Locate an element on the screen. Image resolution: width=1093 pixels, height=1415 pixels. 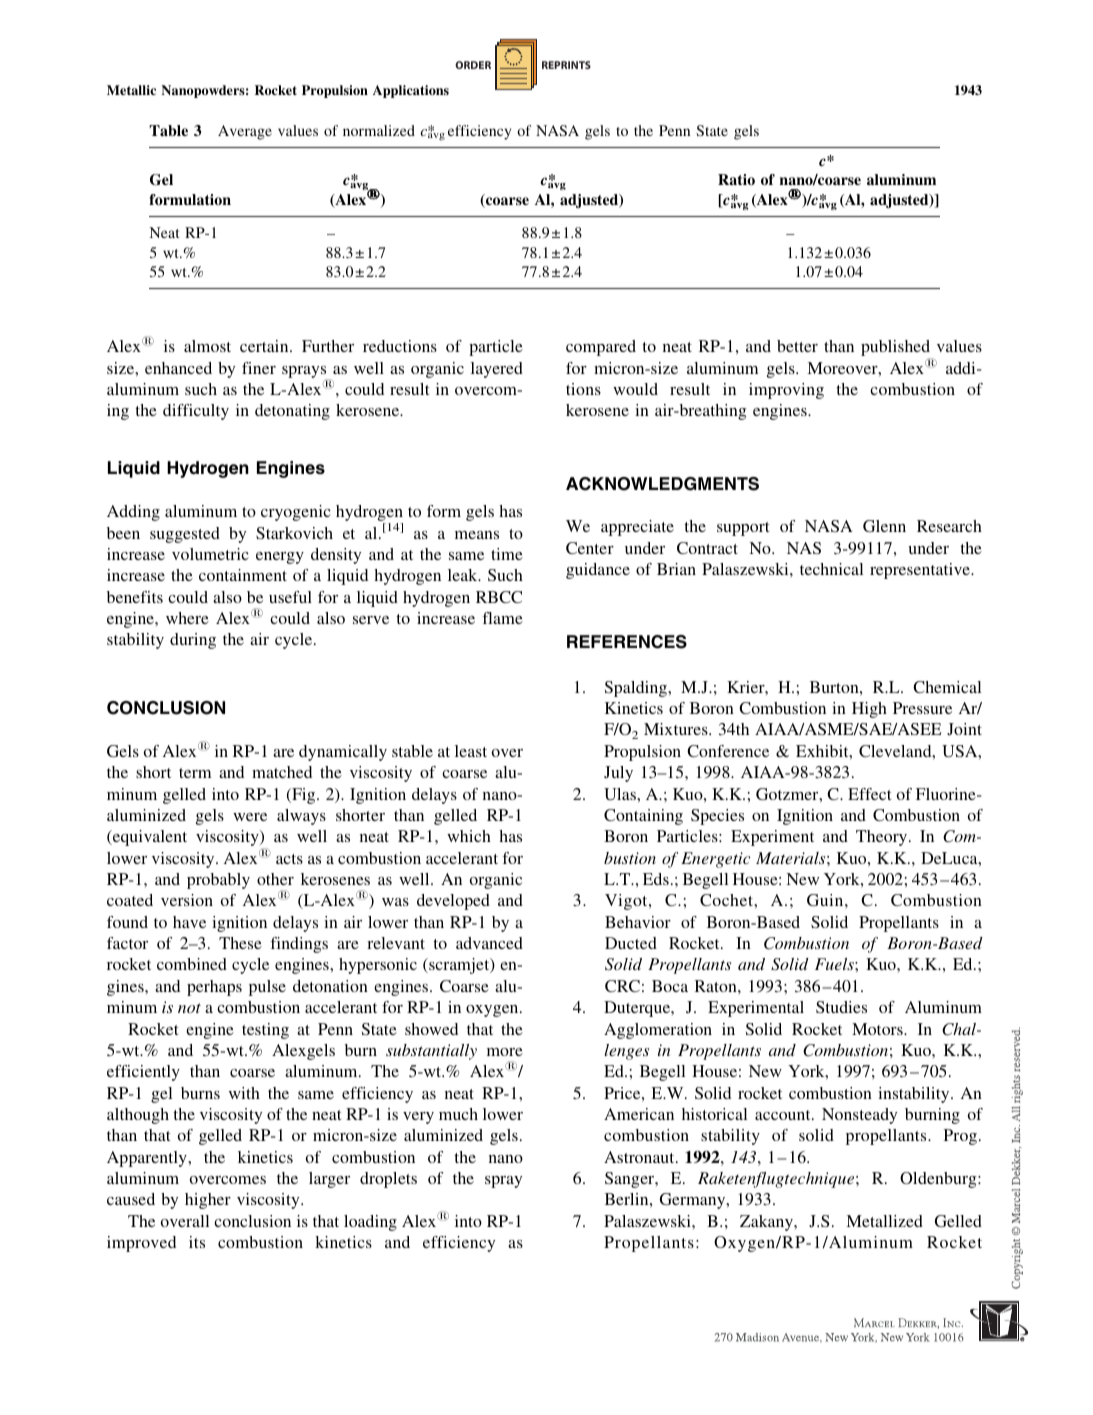
REPRINTS is located at coordinates (566, 65).
